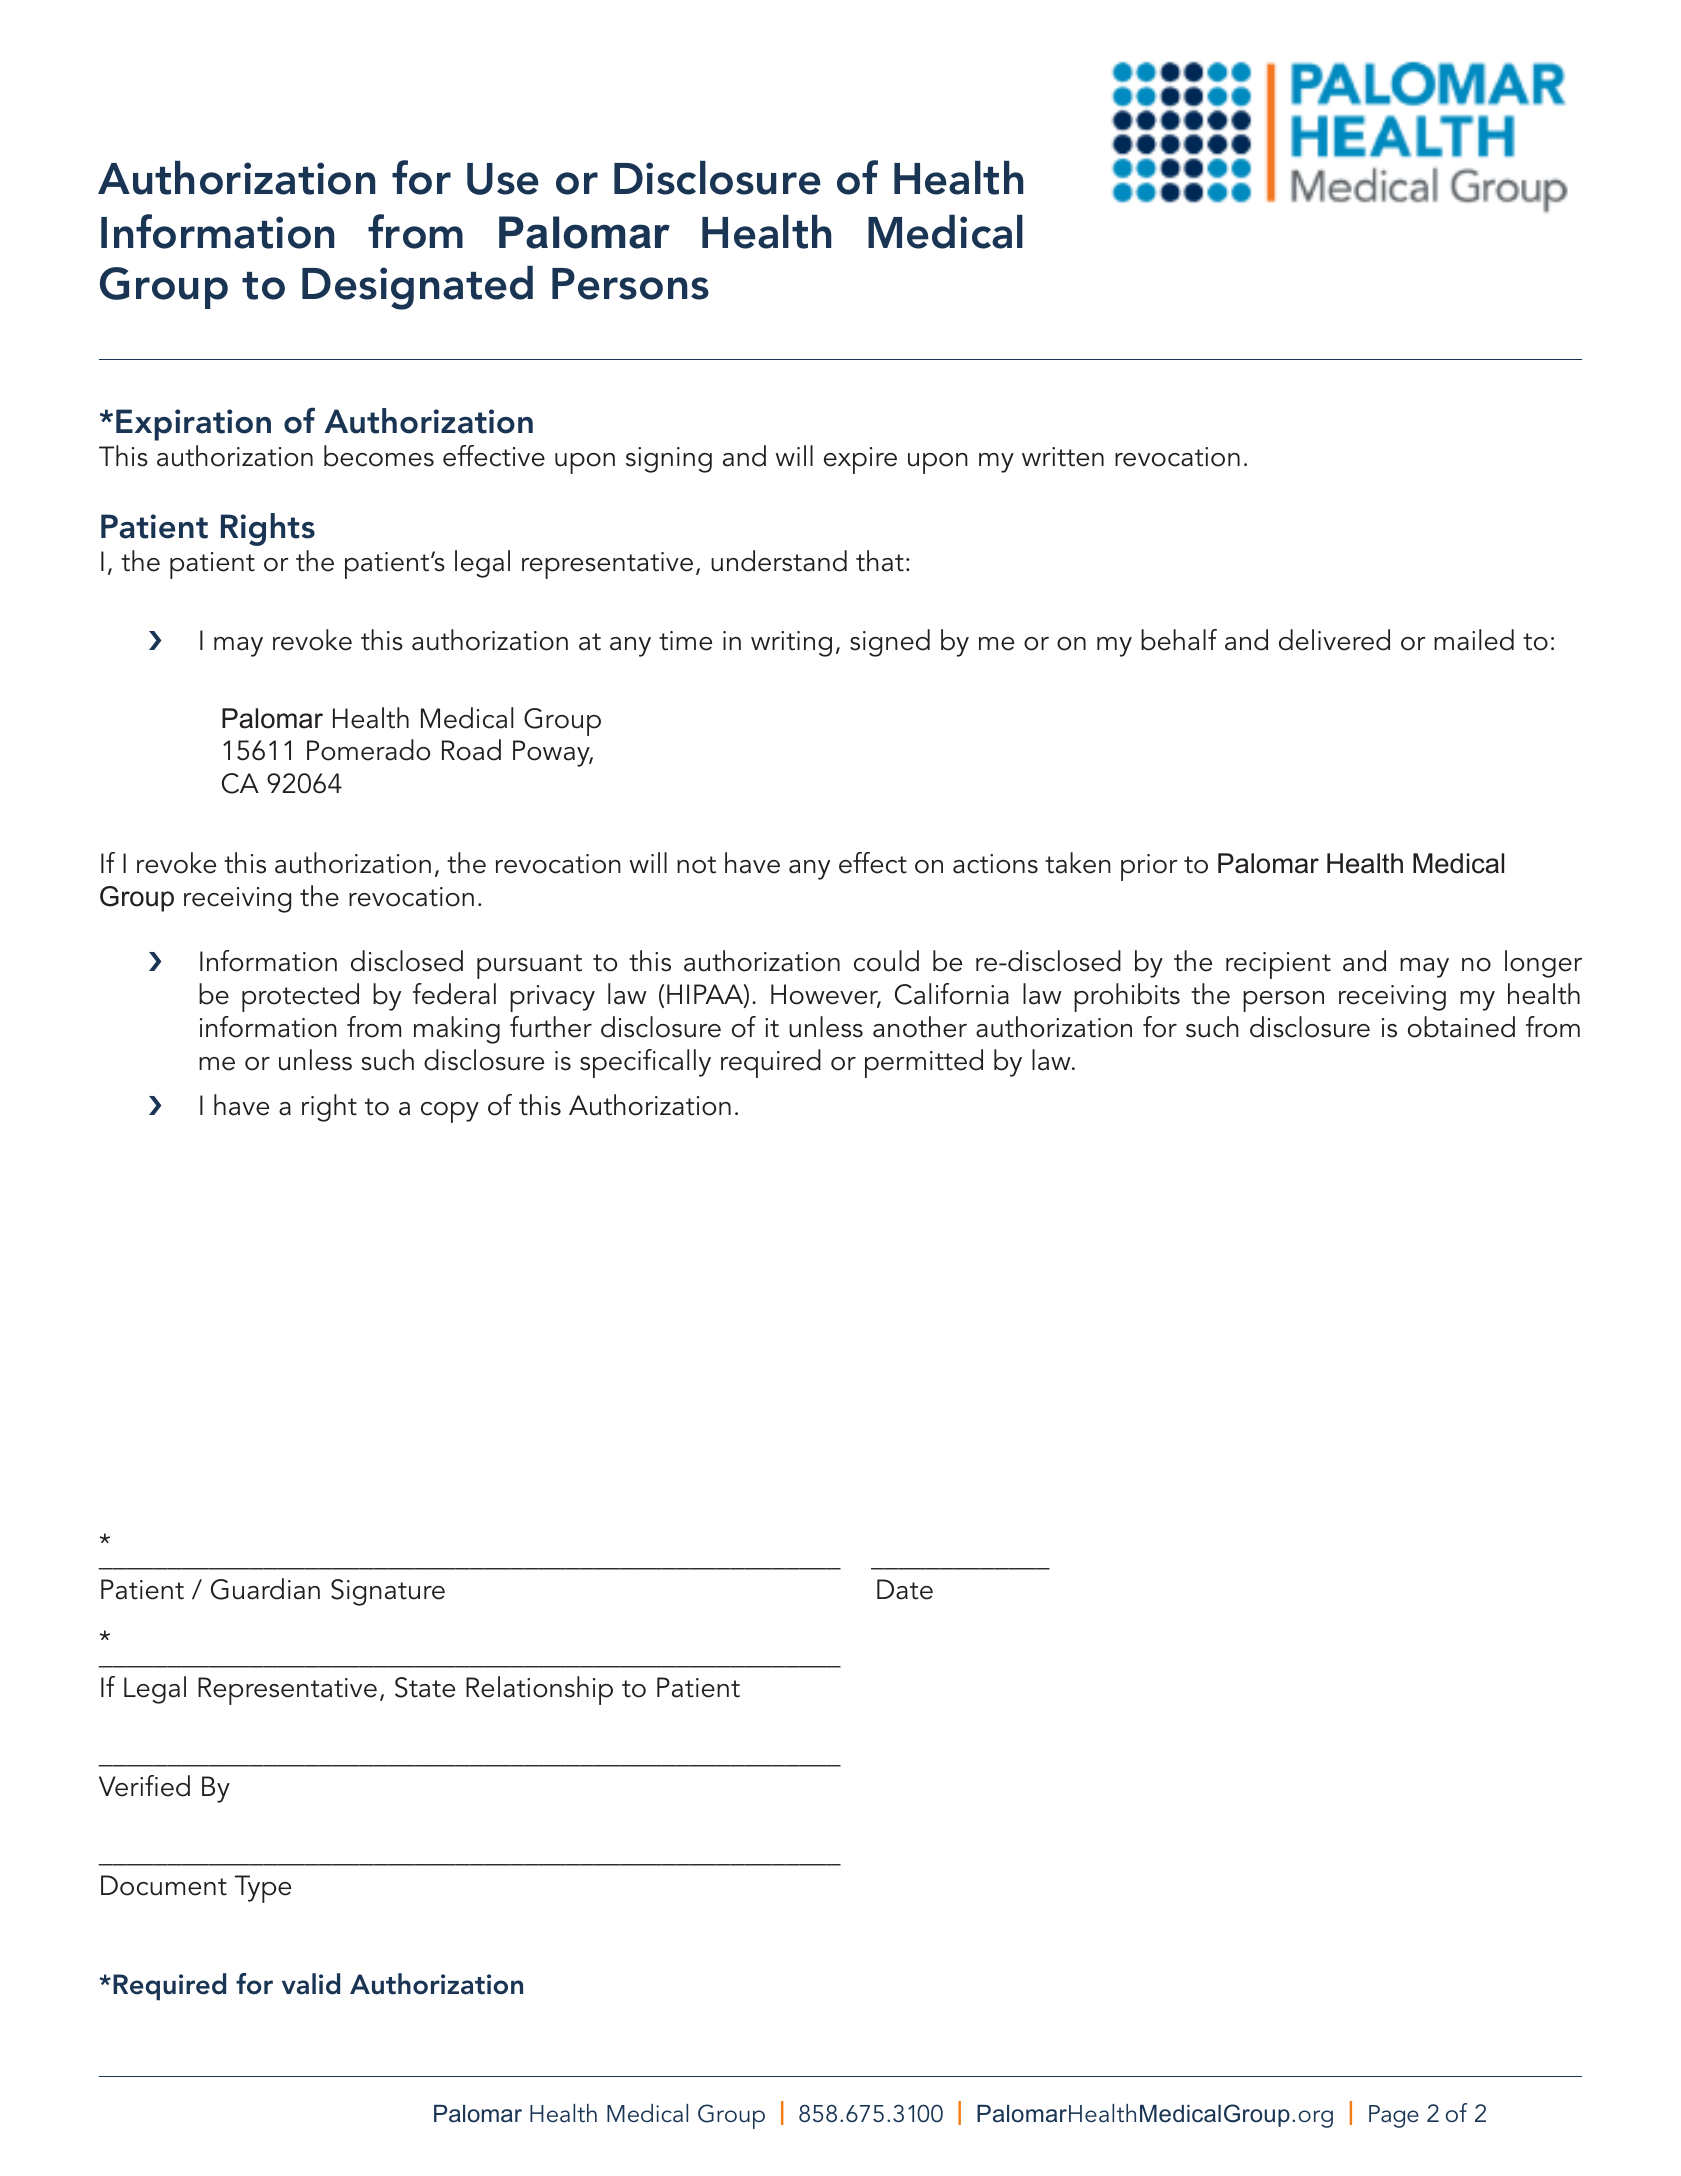  Describe the element at coordinates (450, 1112) in the screenshot. I see `copy` at that location.
